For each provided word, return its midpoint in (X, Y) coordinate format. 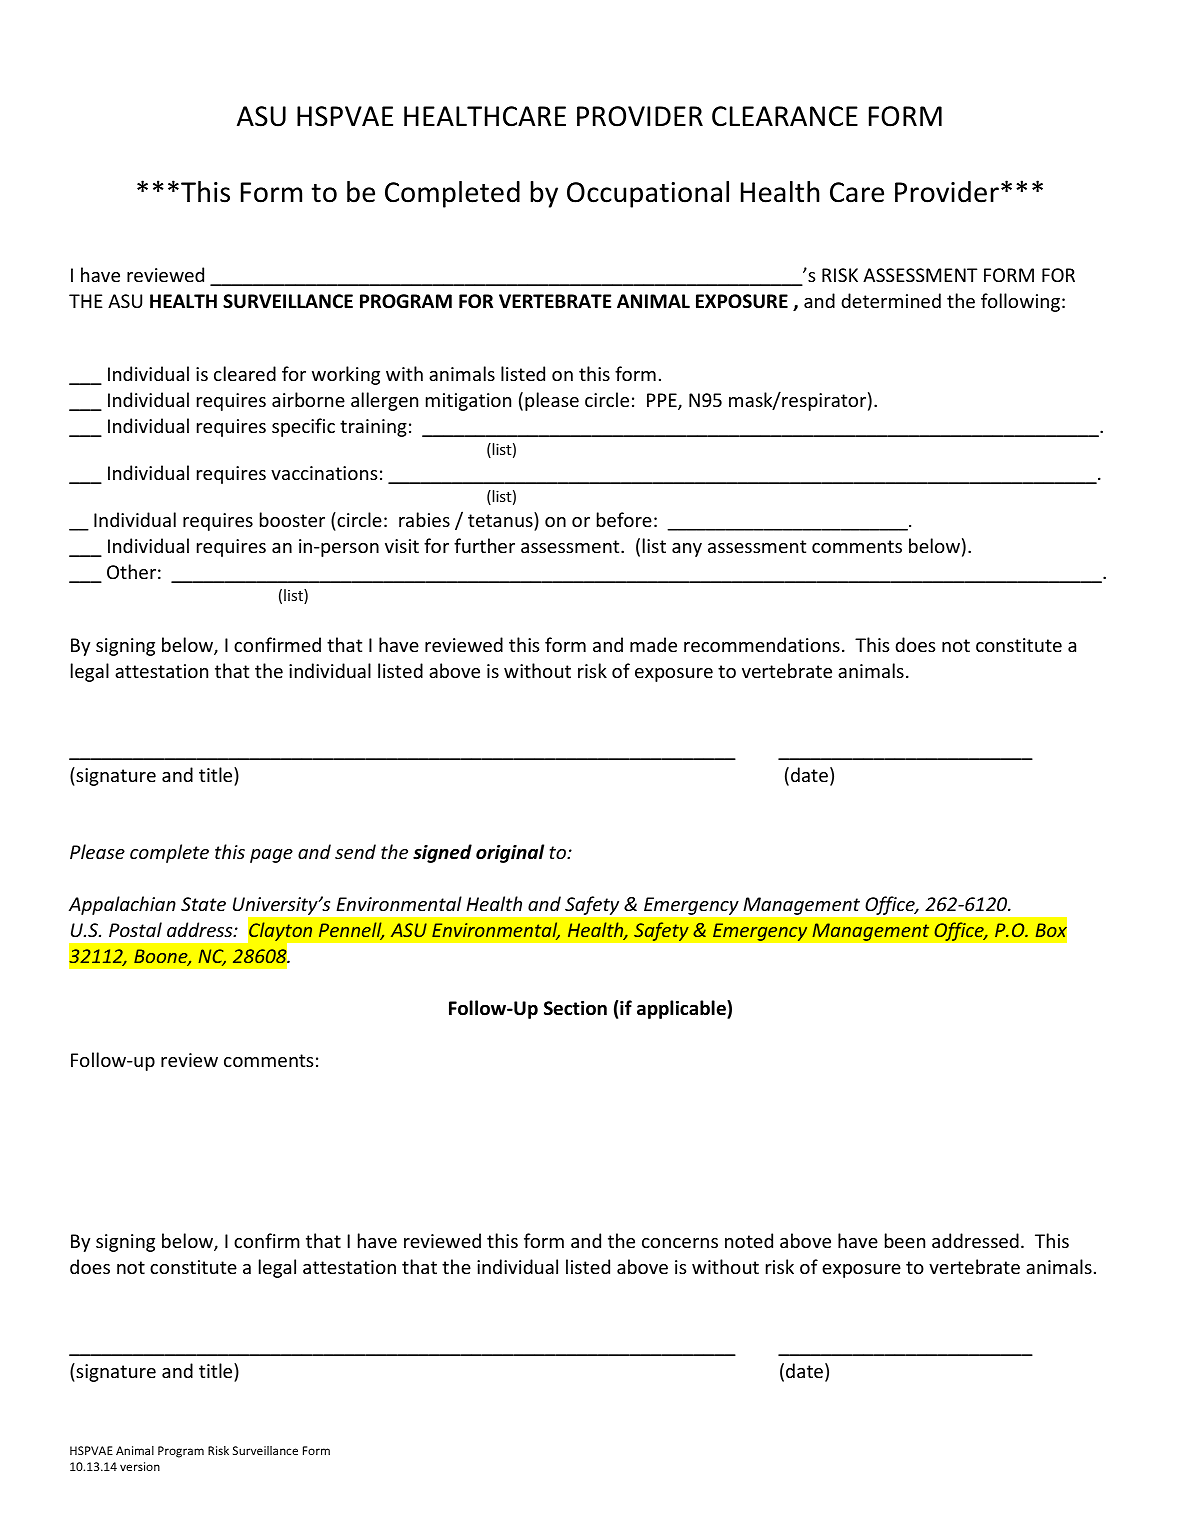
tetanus (500, 520)
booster (292, 519)
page (271, 856)
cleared (245, 373)
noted (749, 1240)
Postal (135, 929)
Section (575, 1008)
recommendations (762, 644)
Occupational (648, 194)
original (510, 853)
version (140, 1466)
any (687, 550)
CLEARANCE (785, 116)
